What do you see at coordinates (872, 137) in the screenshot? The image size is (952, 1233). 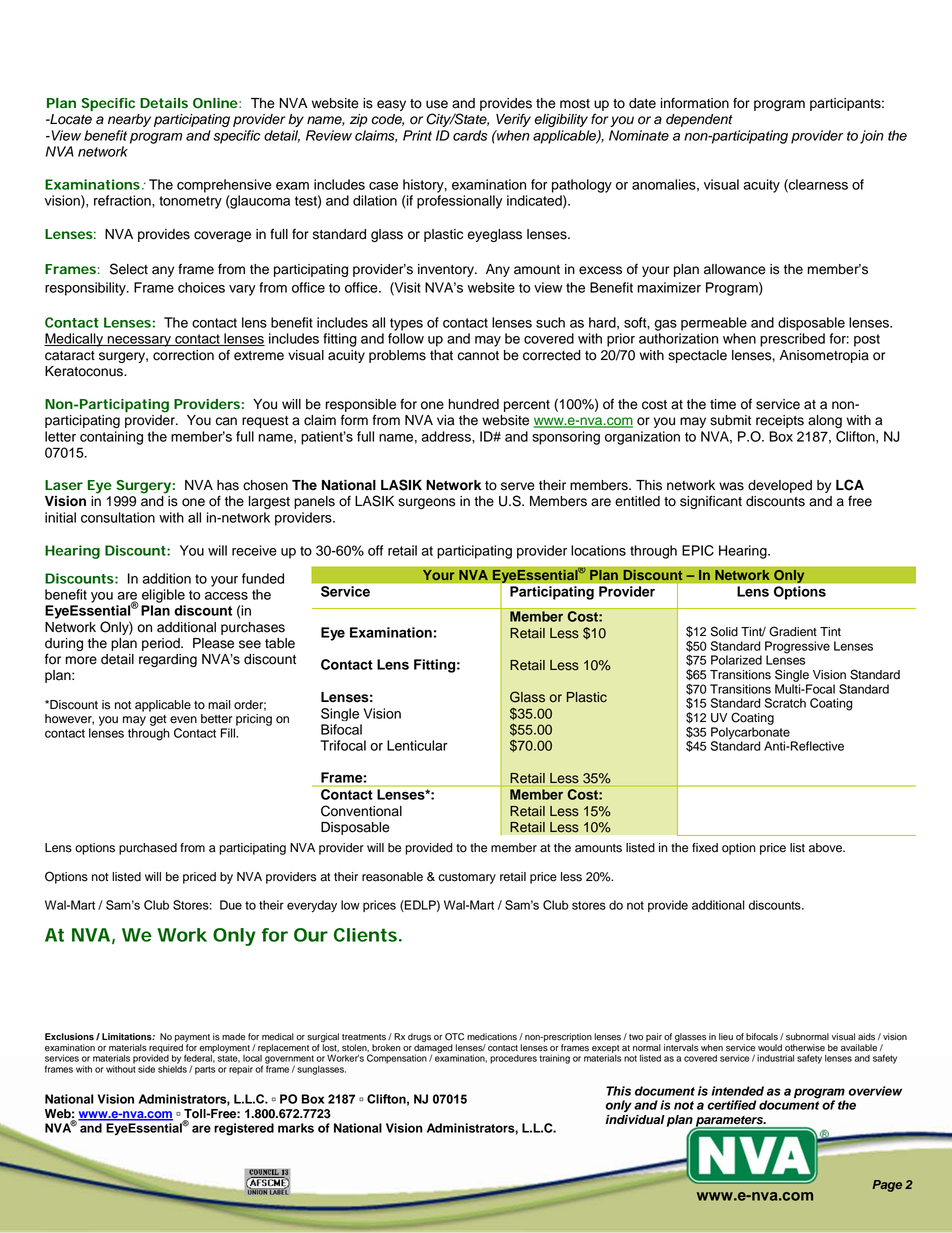 I see `join` at bounding box center [872, 137].
